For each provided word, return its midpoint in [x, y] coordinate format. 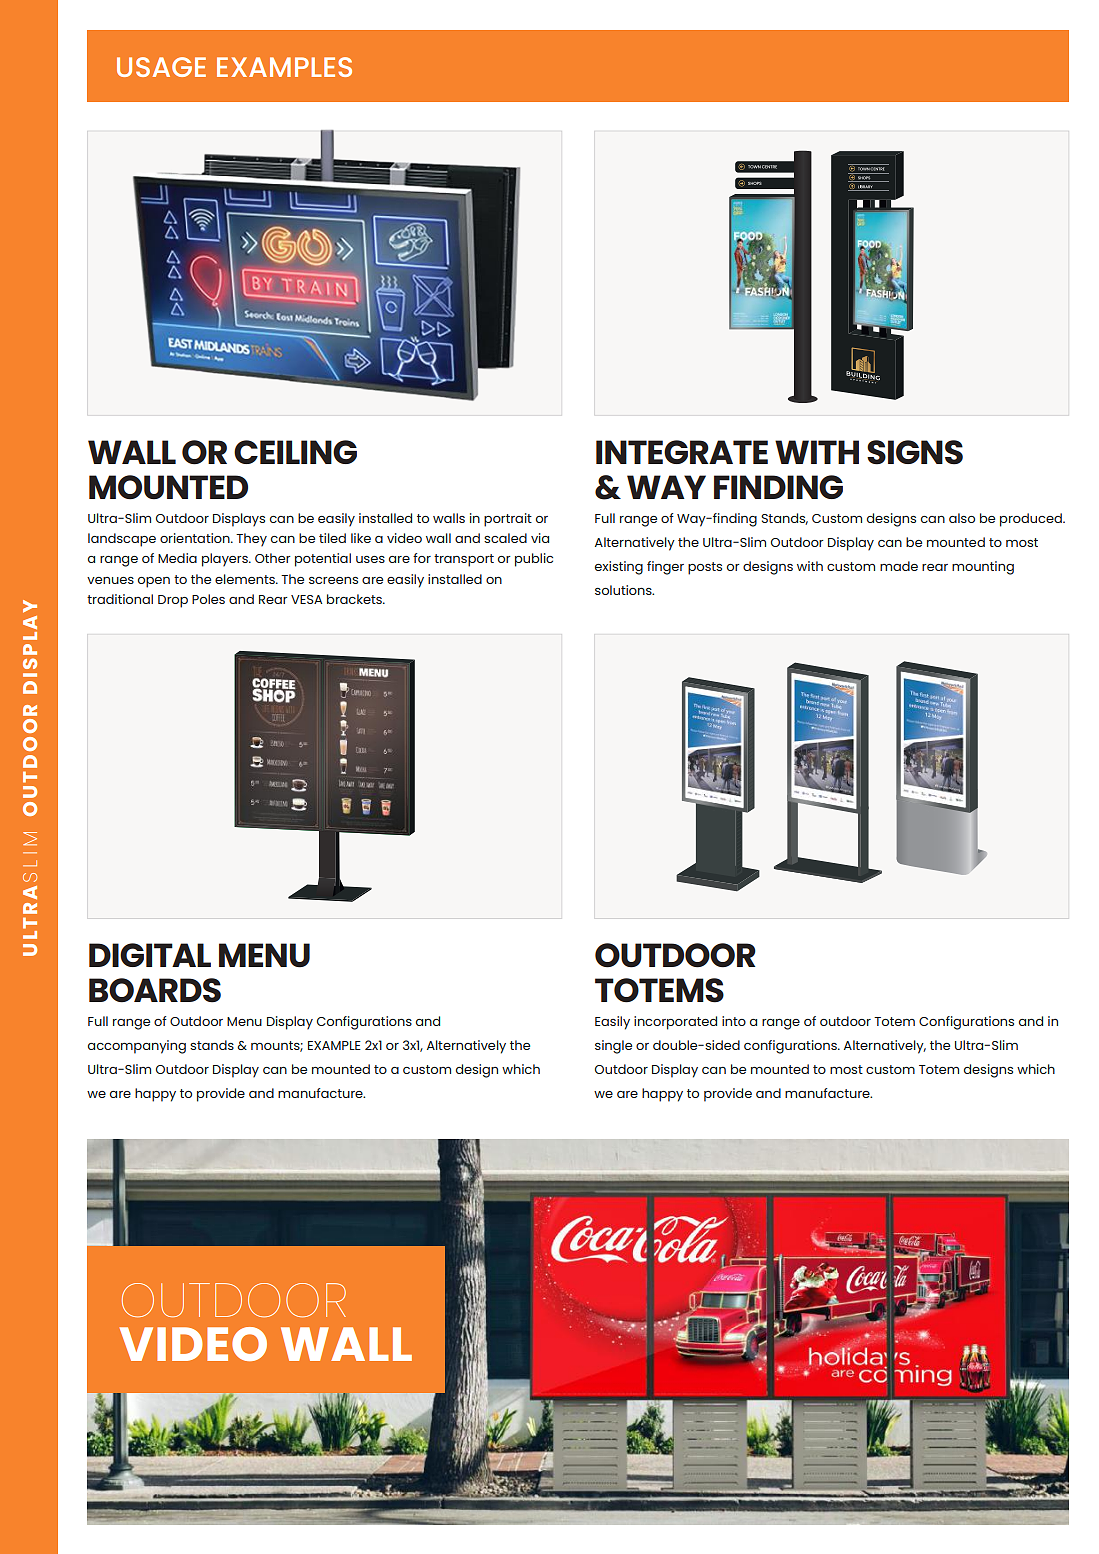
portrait [508, 520]
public [534, 560]
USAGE [161, 67]
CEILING [295, 452]
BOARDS [155, 990]
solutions [624, 590]
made [899, 566]
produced [1032, 520]
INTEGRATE [682, 452]
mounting [983, 568]
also [962, 518]
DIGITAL [150, 955]
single [613, 1047]
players [226, 560]
